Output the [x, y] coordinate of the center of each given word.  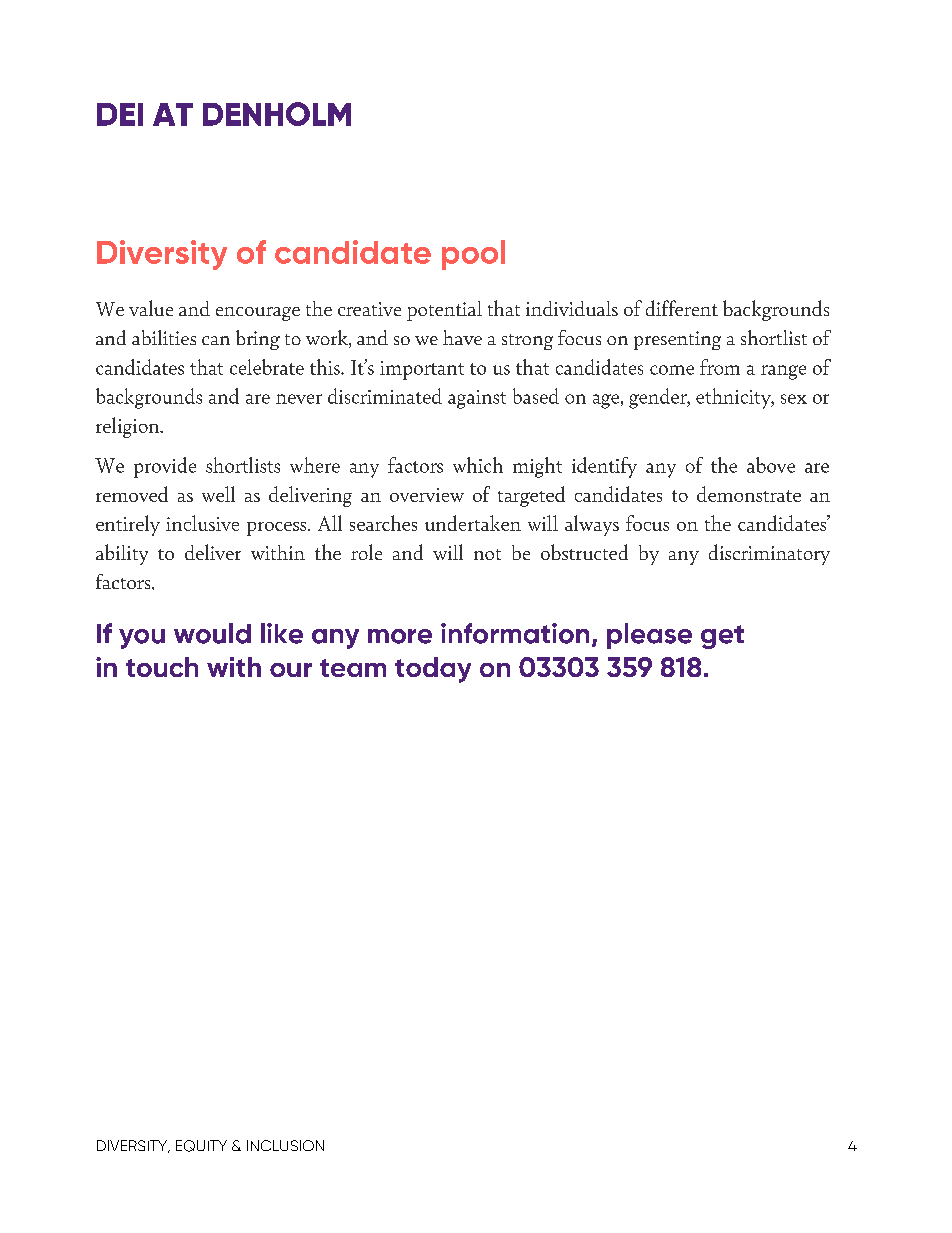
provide [165, 467]
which [478, 465]
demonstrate [749, 494]
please [649, 636]
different [682, 308]
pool [473, 255]
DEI [120, 114]
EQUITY [201, 1146]
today [433, 670]
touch [162, 667]
